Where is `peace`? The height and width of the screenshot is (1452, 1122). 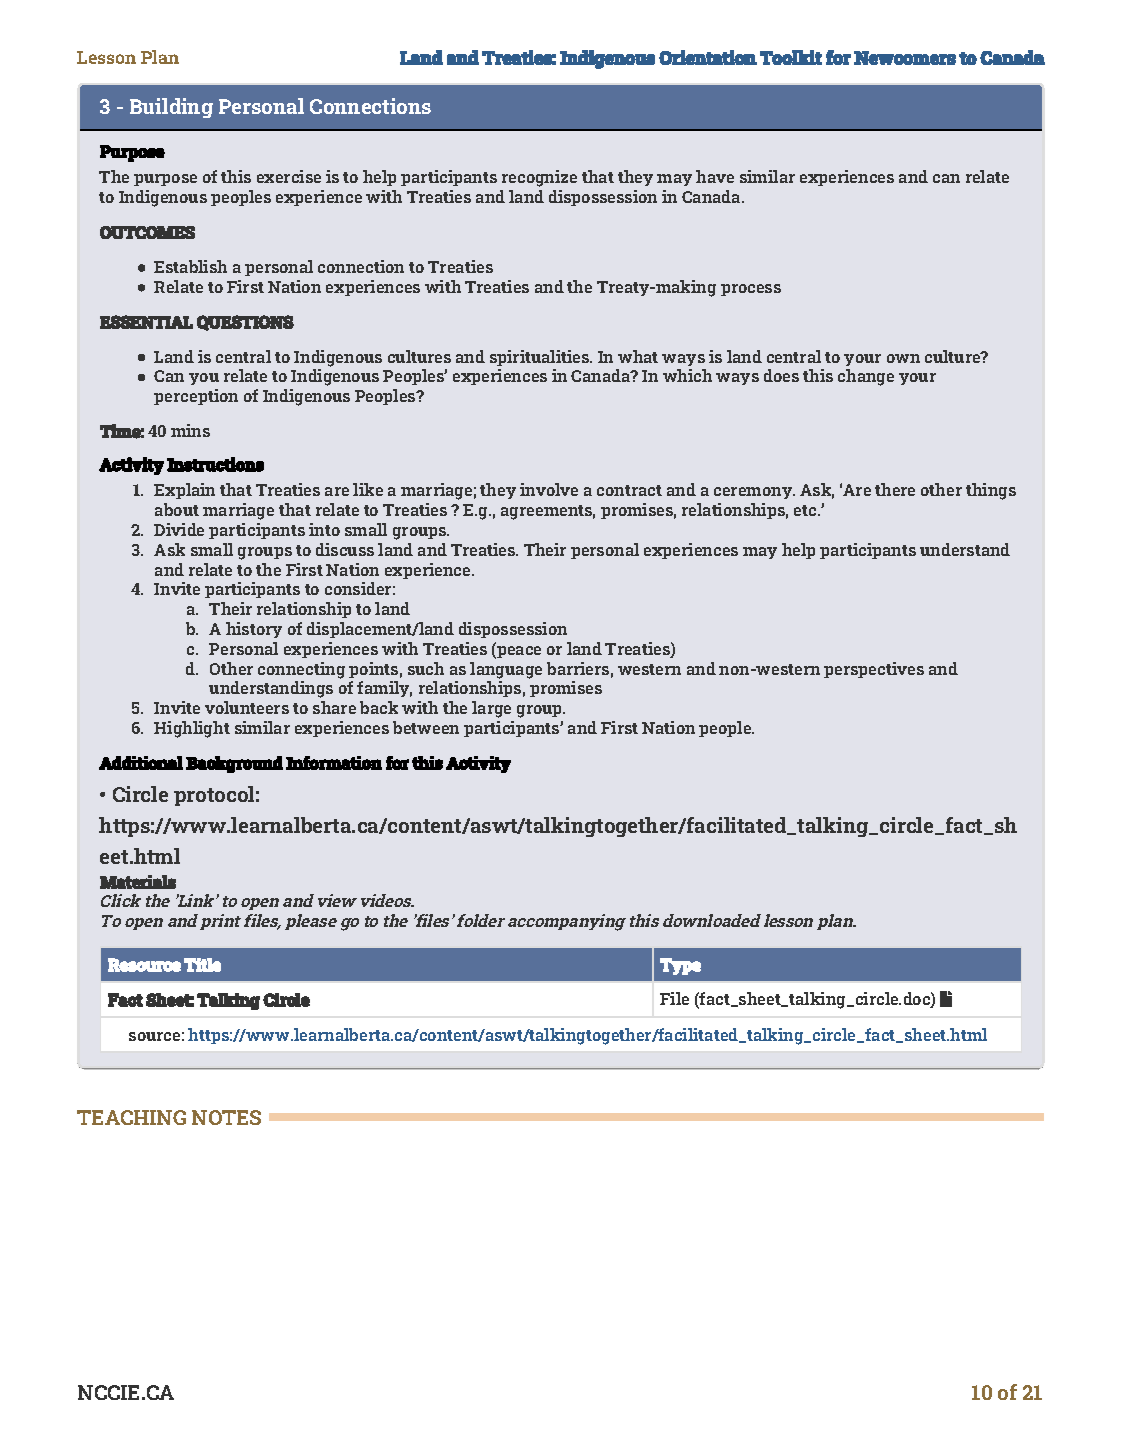 peace is located at coordinates (518, 652).
